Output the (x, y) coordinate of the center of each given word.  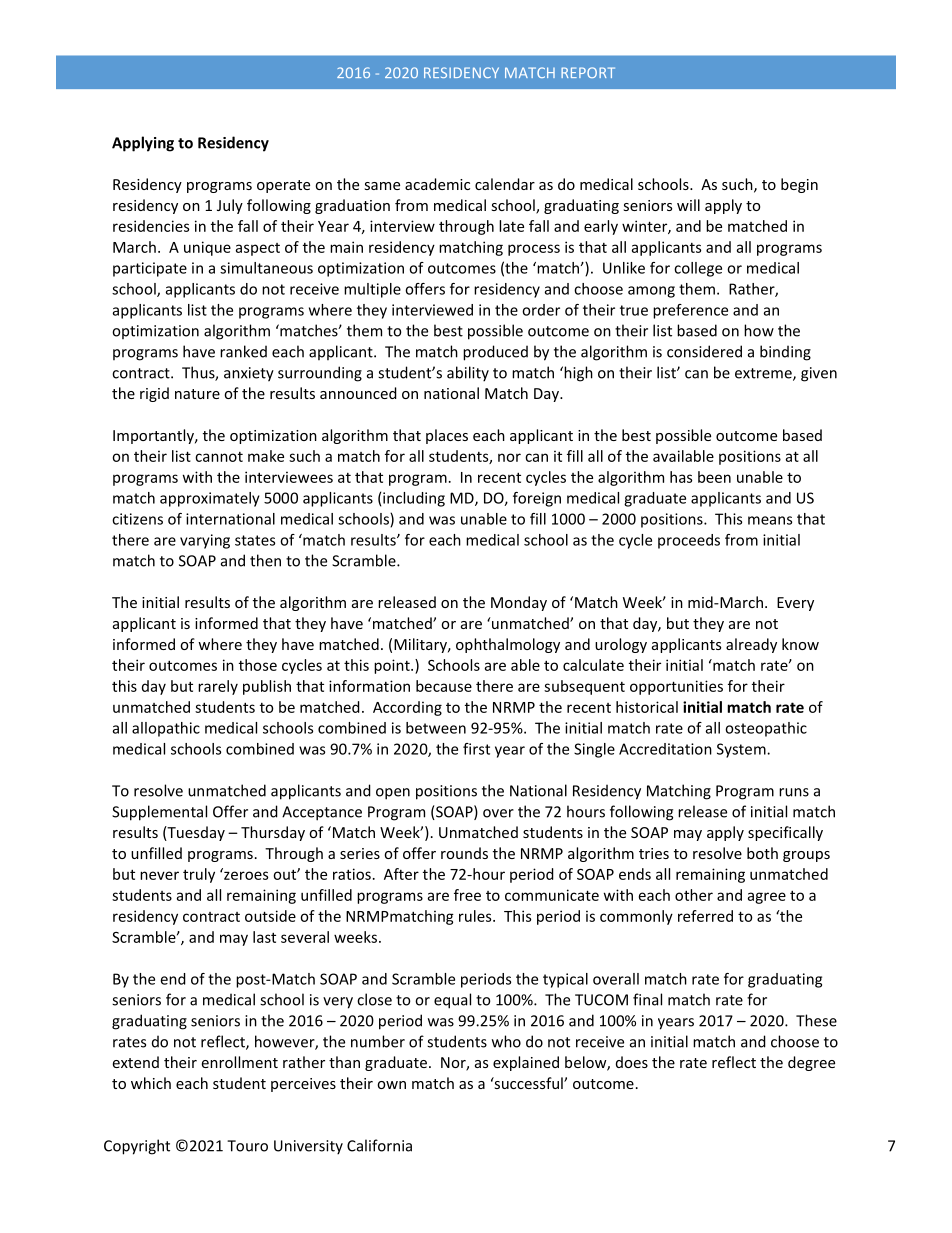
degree (811, 1063)
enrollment (239, 1062)
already (751, 645)
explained (526, 1063)
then (265, 560)
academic (437, 184)
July (230, 206)
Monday (519, 603)
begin (799, 185)
